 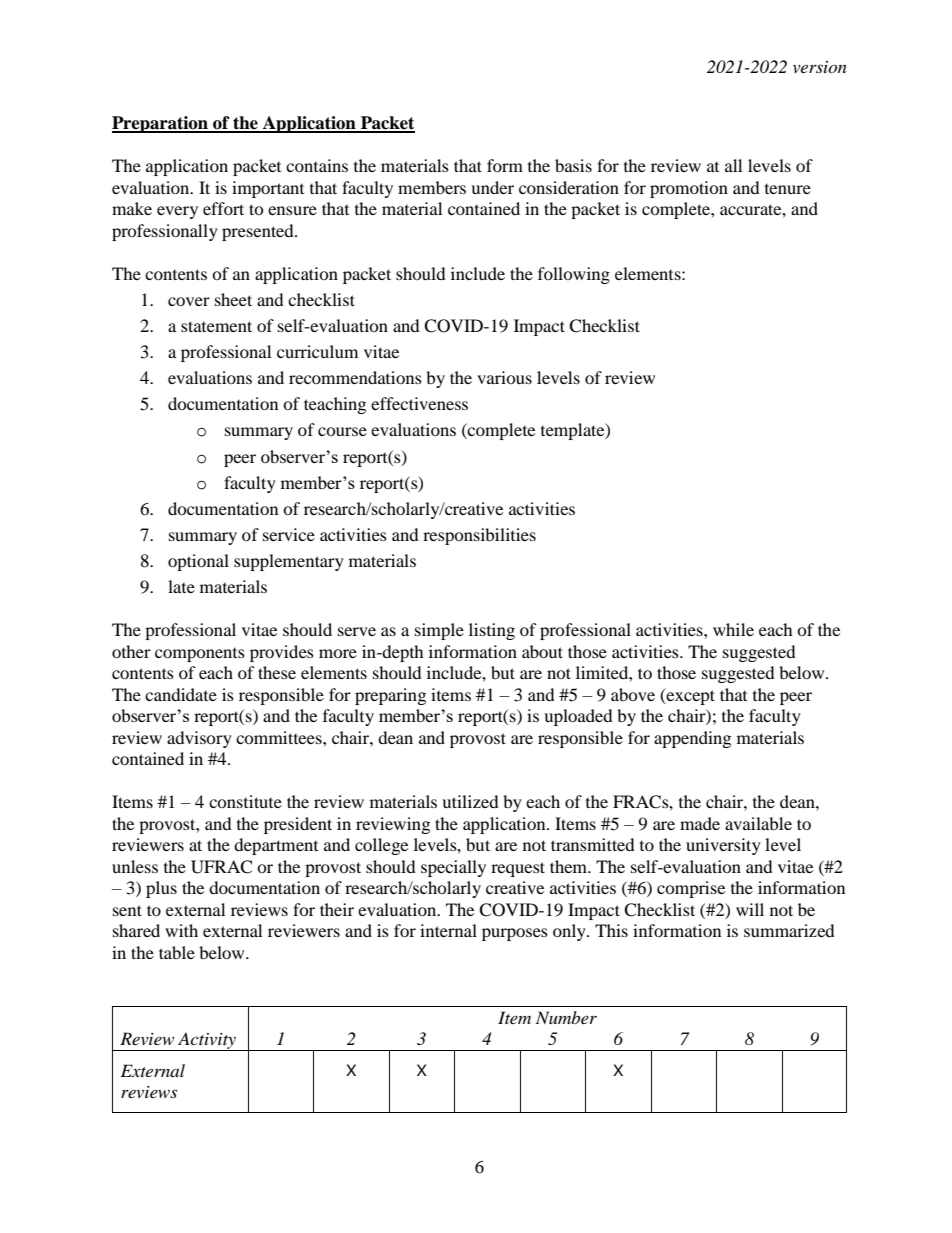 I want to click on Preparation, so click(x=161, y=124).
